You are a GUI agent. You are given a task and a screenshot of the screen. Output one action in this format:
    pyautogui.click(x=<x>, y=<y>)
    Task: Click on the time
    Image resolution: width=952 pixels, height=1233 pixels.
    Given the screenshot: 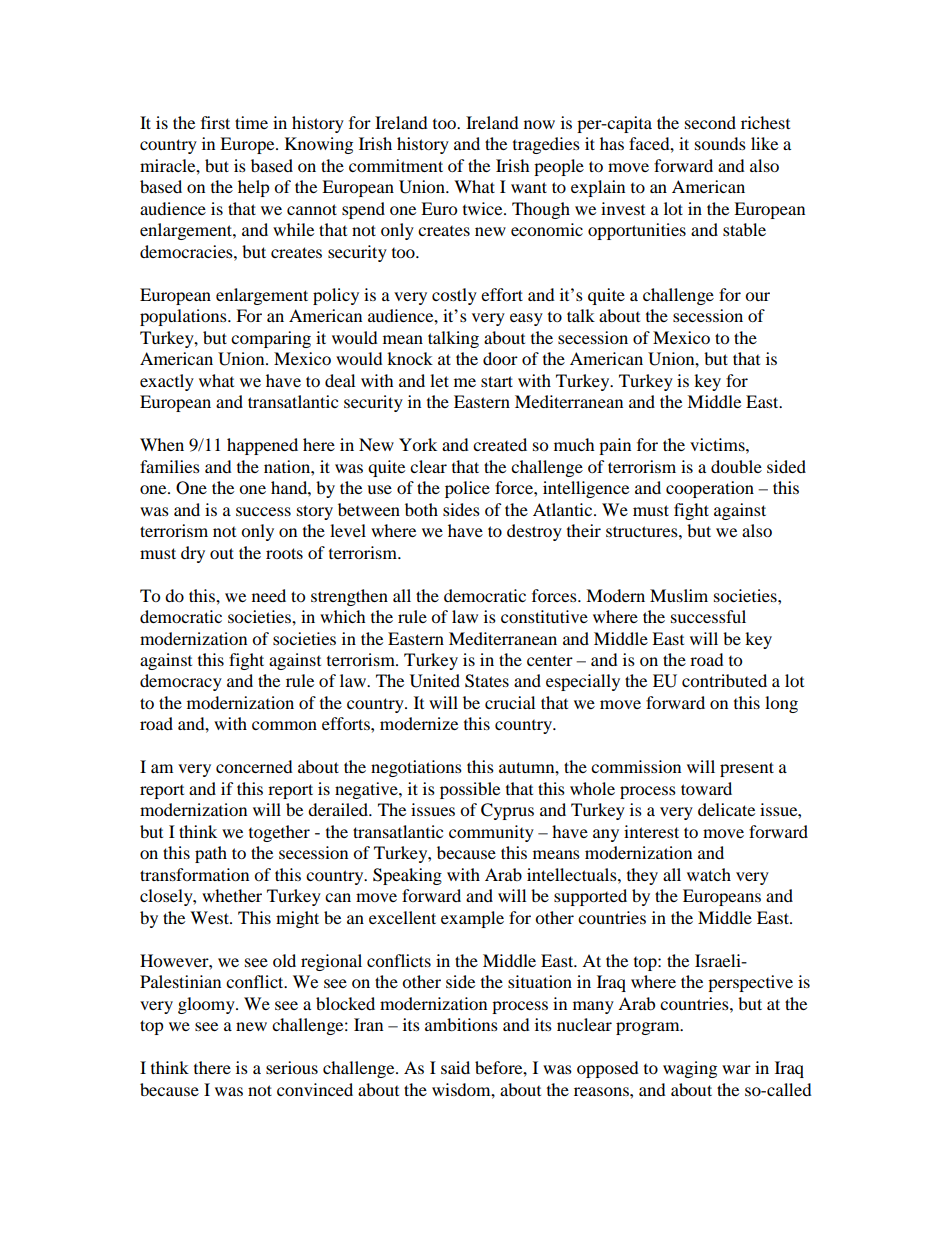 What is the action you would take?
    pyautogui.click(x=251, y=122)
